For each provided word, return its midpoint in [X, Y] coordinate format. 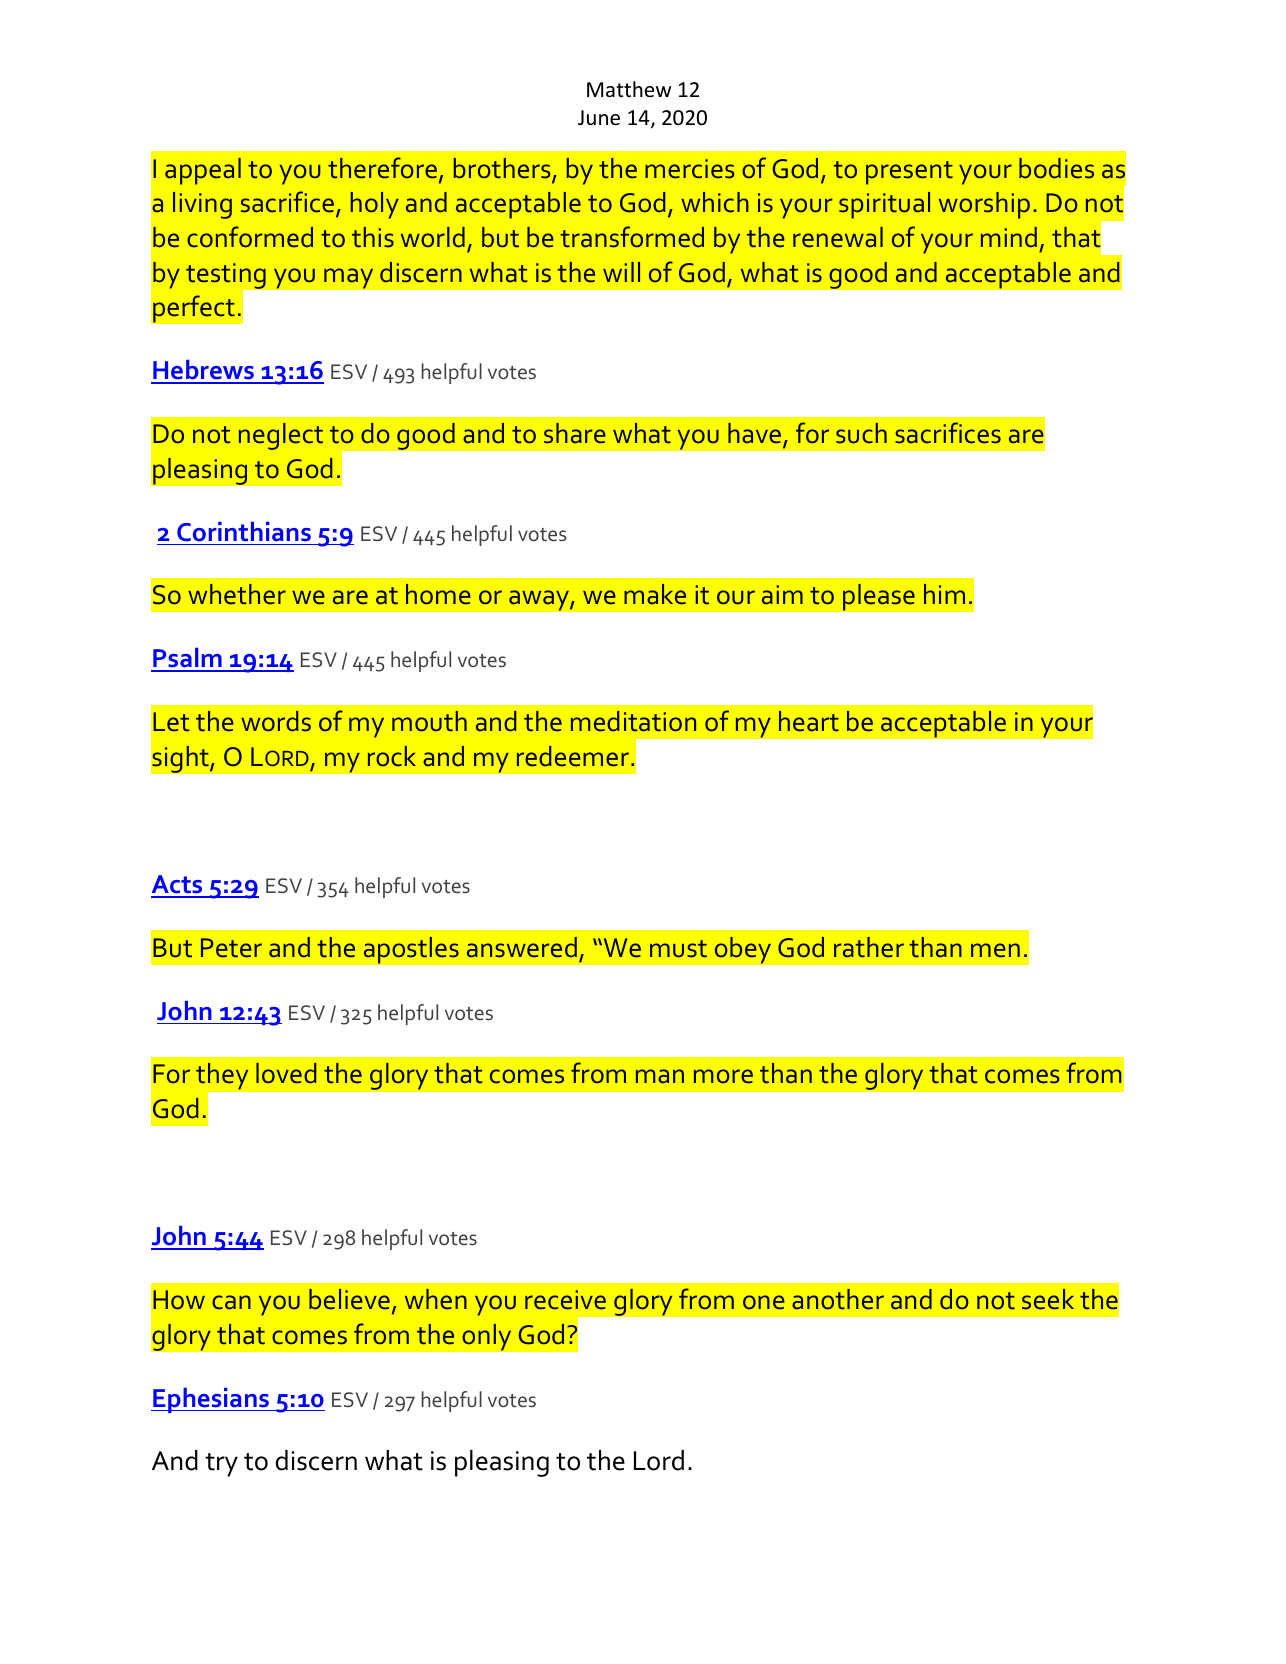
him [944, 594]
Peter [231, 948]
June [599, 118]
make [655, 594]
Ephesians [211, 1400]
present [909, 173]
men [995, 950]
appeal [203, 171]
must [678, 949]
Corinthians [244, 532]
